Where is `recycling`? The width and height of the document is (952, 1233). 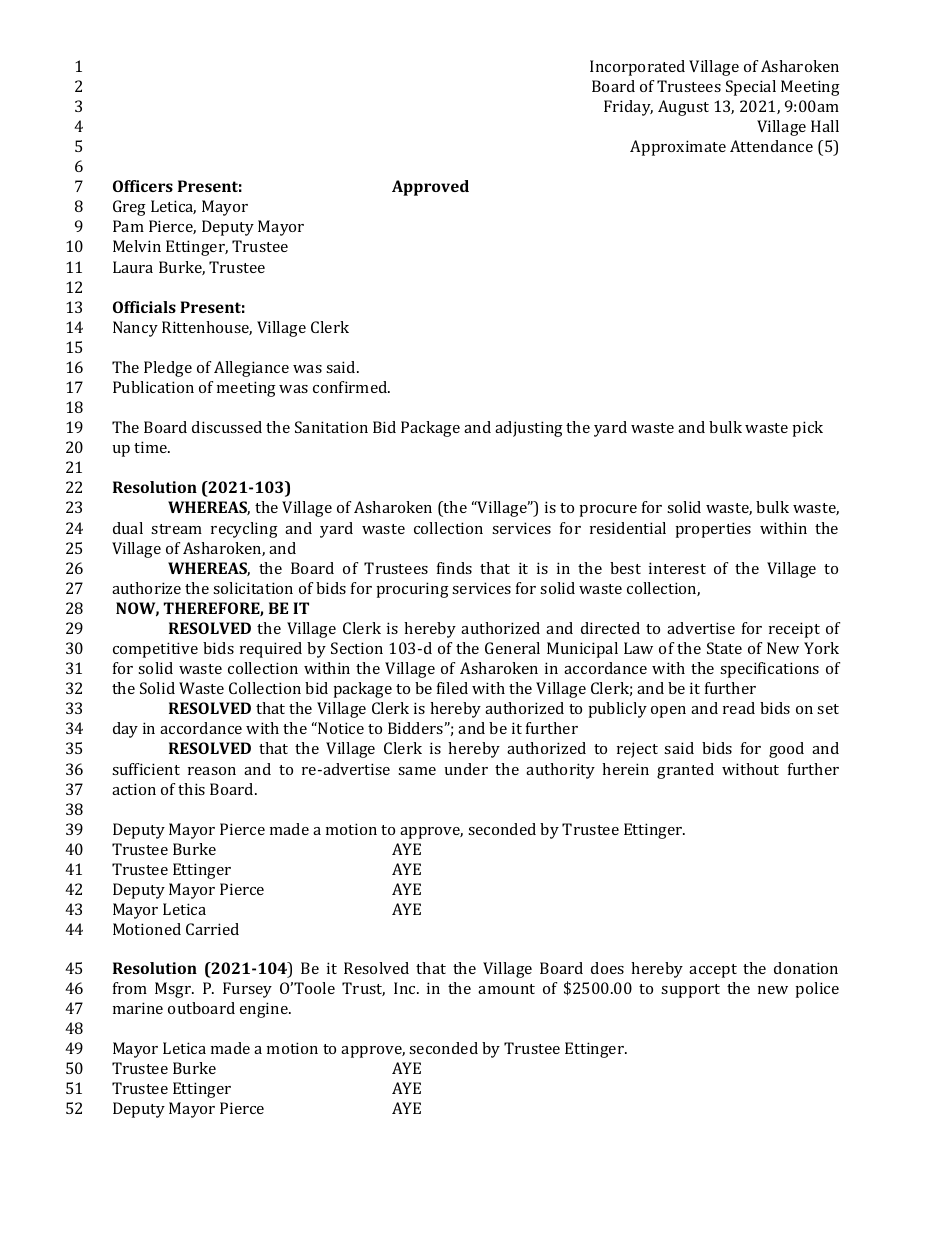
recycling is located at coordinates (244, 530).
